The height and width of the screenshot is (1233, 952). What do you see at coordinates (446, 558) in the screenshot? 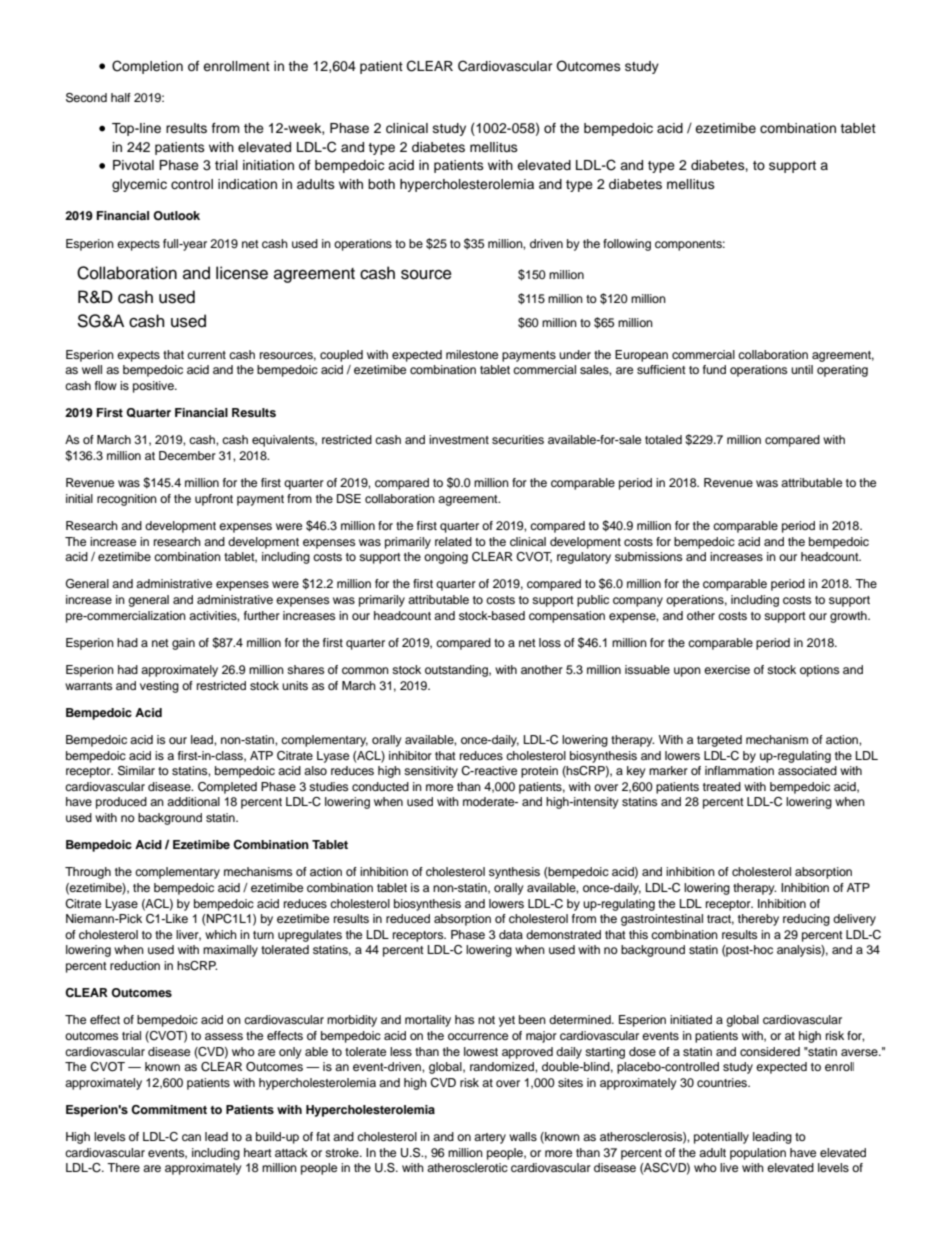
I see `ongoing` at bounding box center [446, 558].
